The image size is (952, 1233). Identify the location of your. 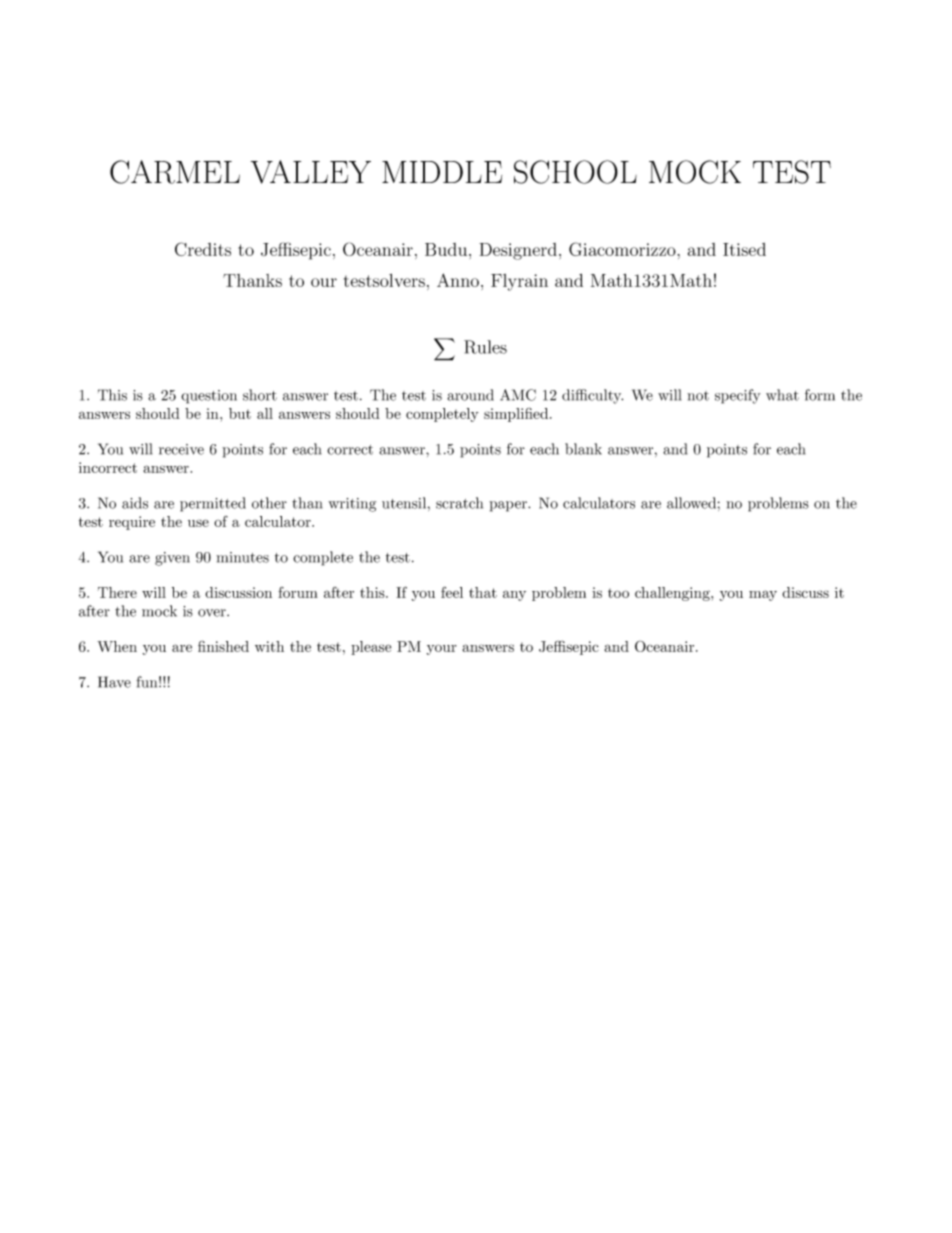
(442, 649).
